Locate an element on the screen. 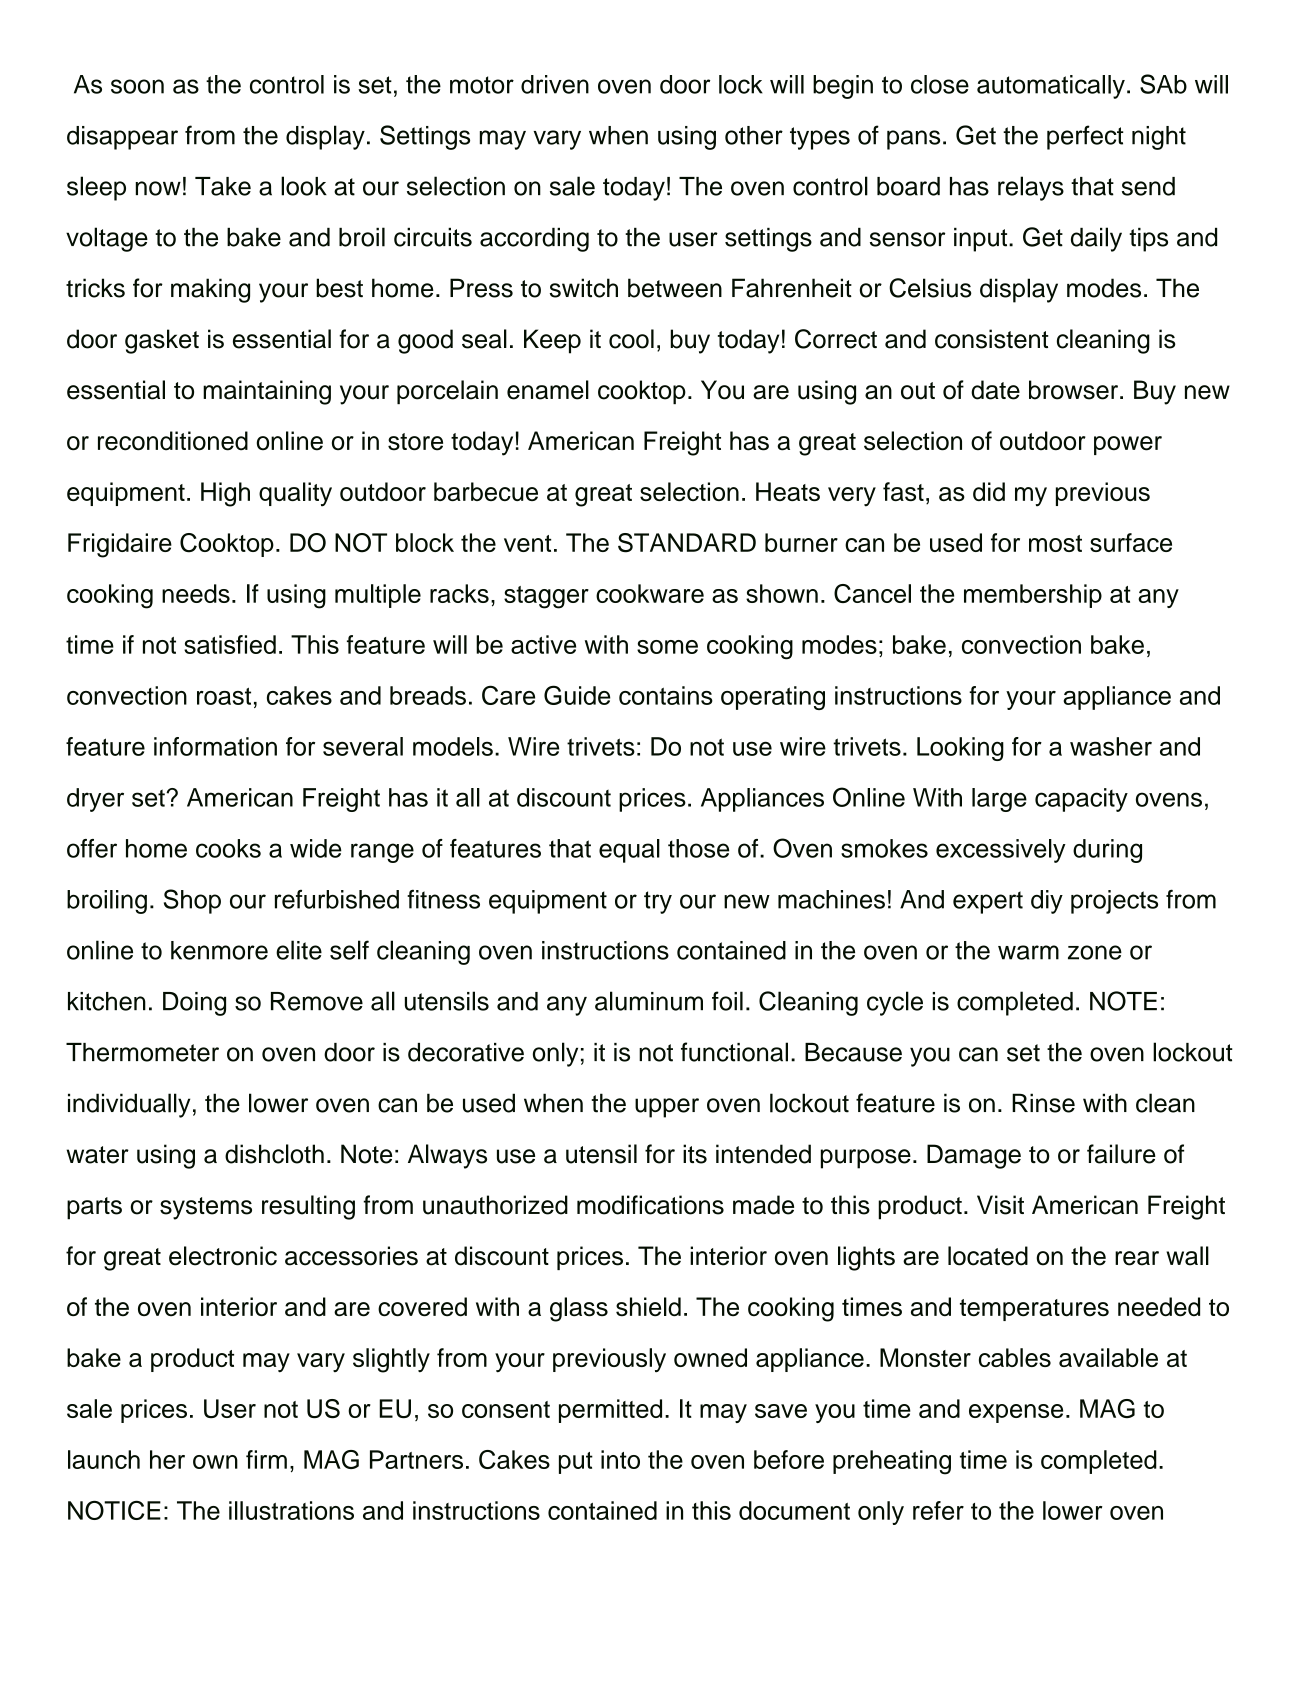  Take is located at coordinates (223, 186).
